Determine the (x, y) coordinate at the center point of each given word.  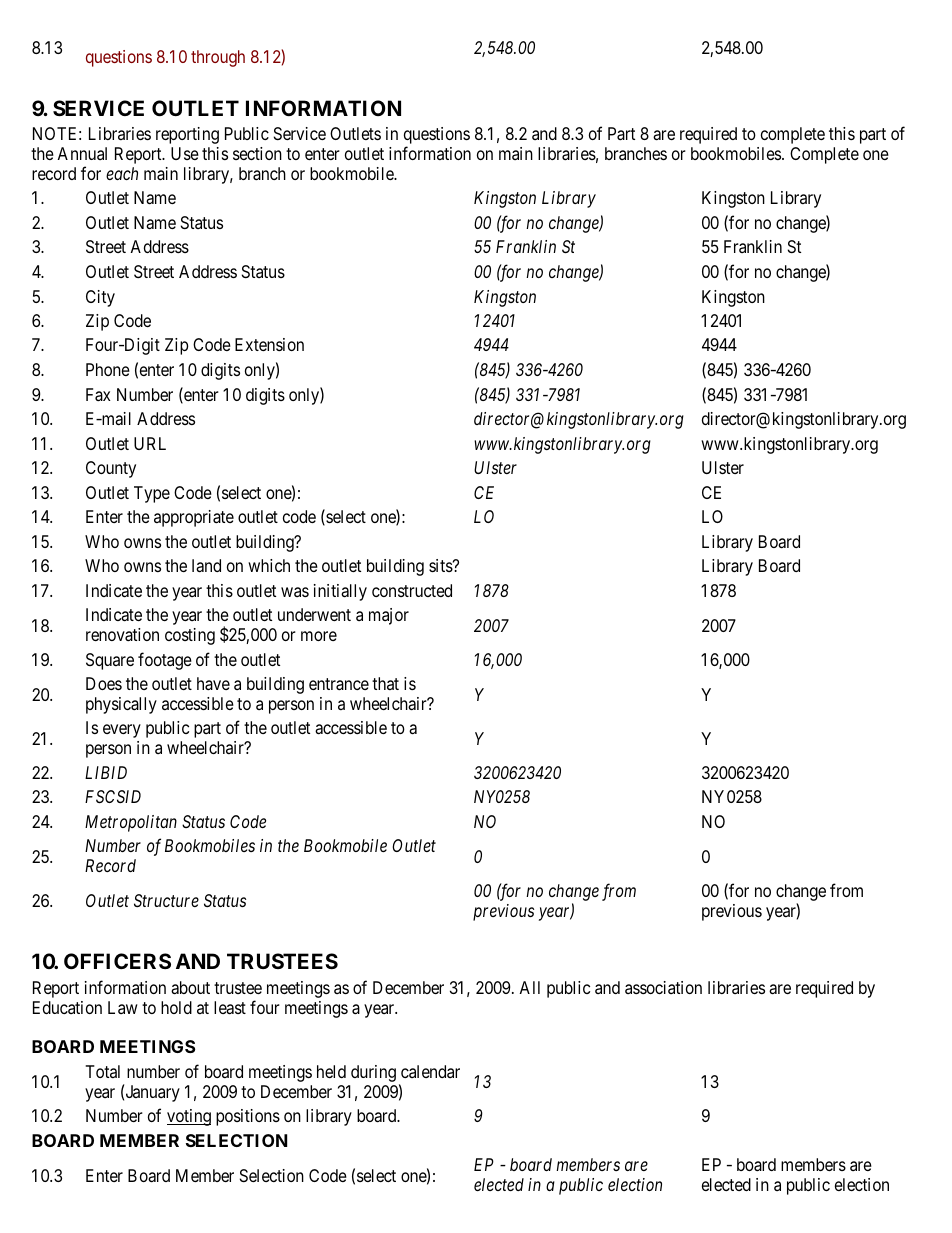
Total (102, 1071)
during (373, 1073)
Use (185, 153)
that (385, 683)
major (389, 616)
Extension (269, 344)
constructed (412, 590)
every (122, 731)
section (257, 153)
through (218, 58)
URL (150, 443)
